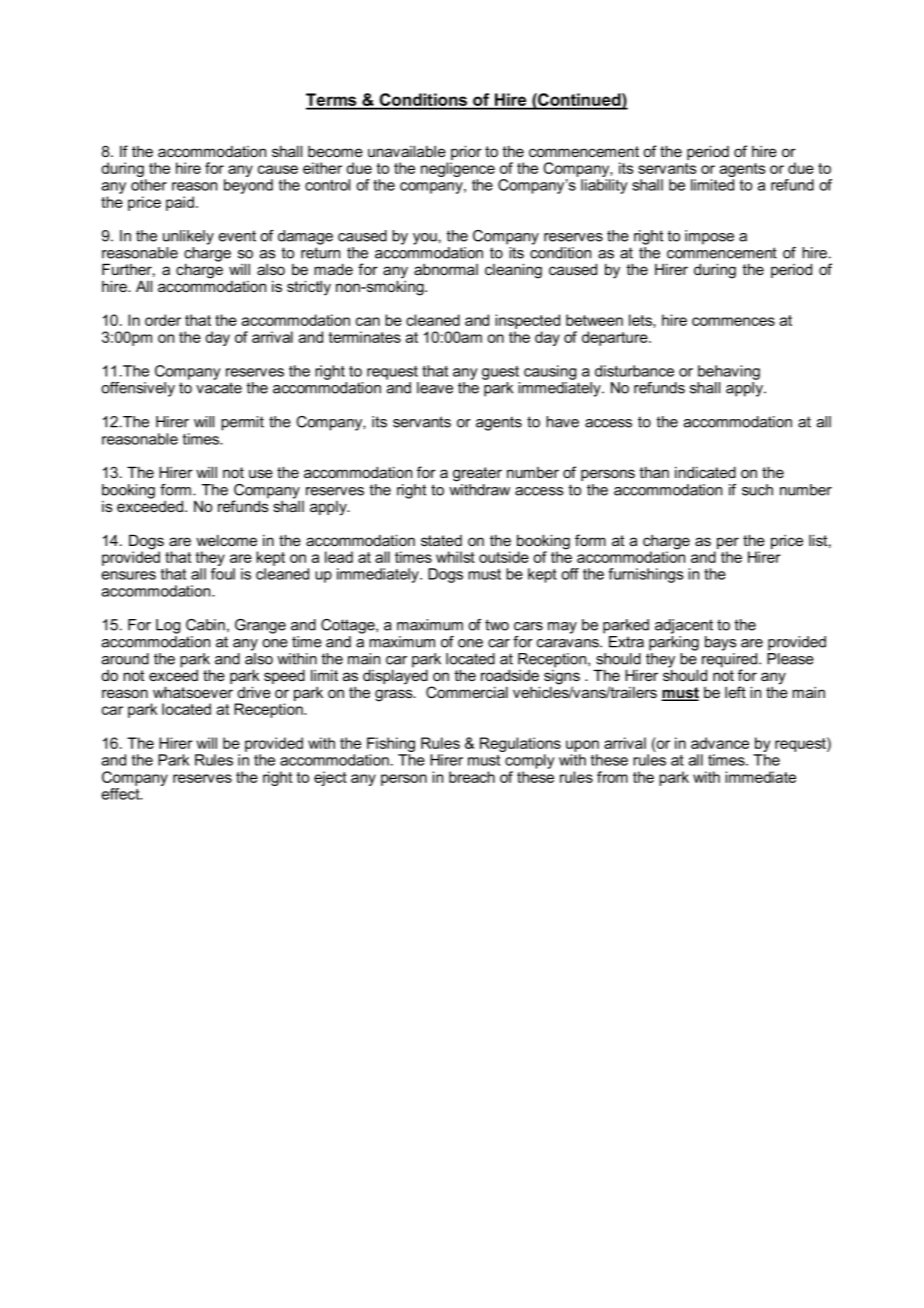  I want to click on effect, so click(122, 794).
